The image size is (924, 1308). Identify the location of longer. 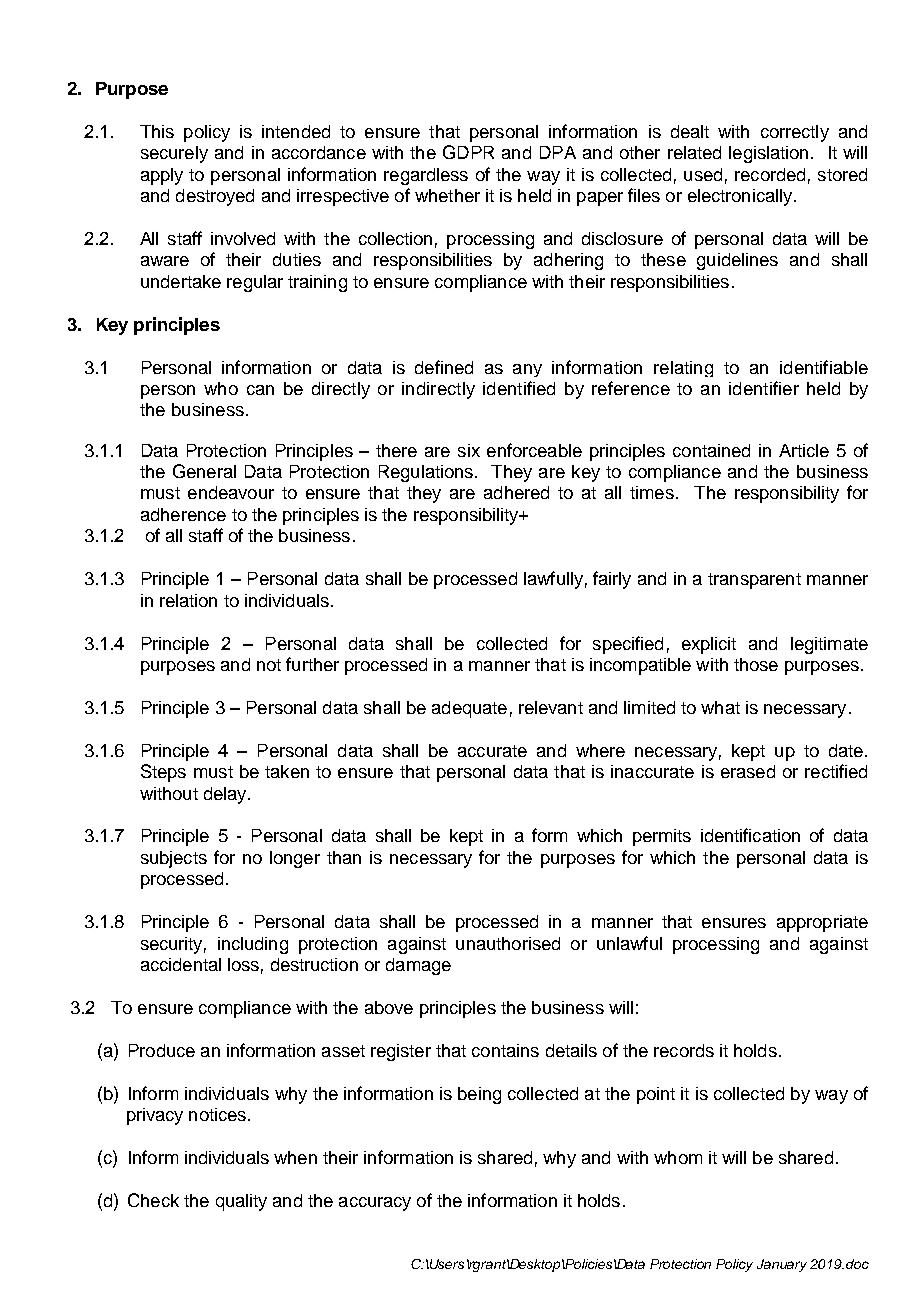
(295, 859).
